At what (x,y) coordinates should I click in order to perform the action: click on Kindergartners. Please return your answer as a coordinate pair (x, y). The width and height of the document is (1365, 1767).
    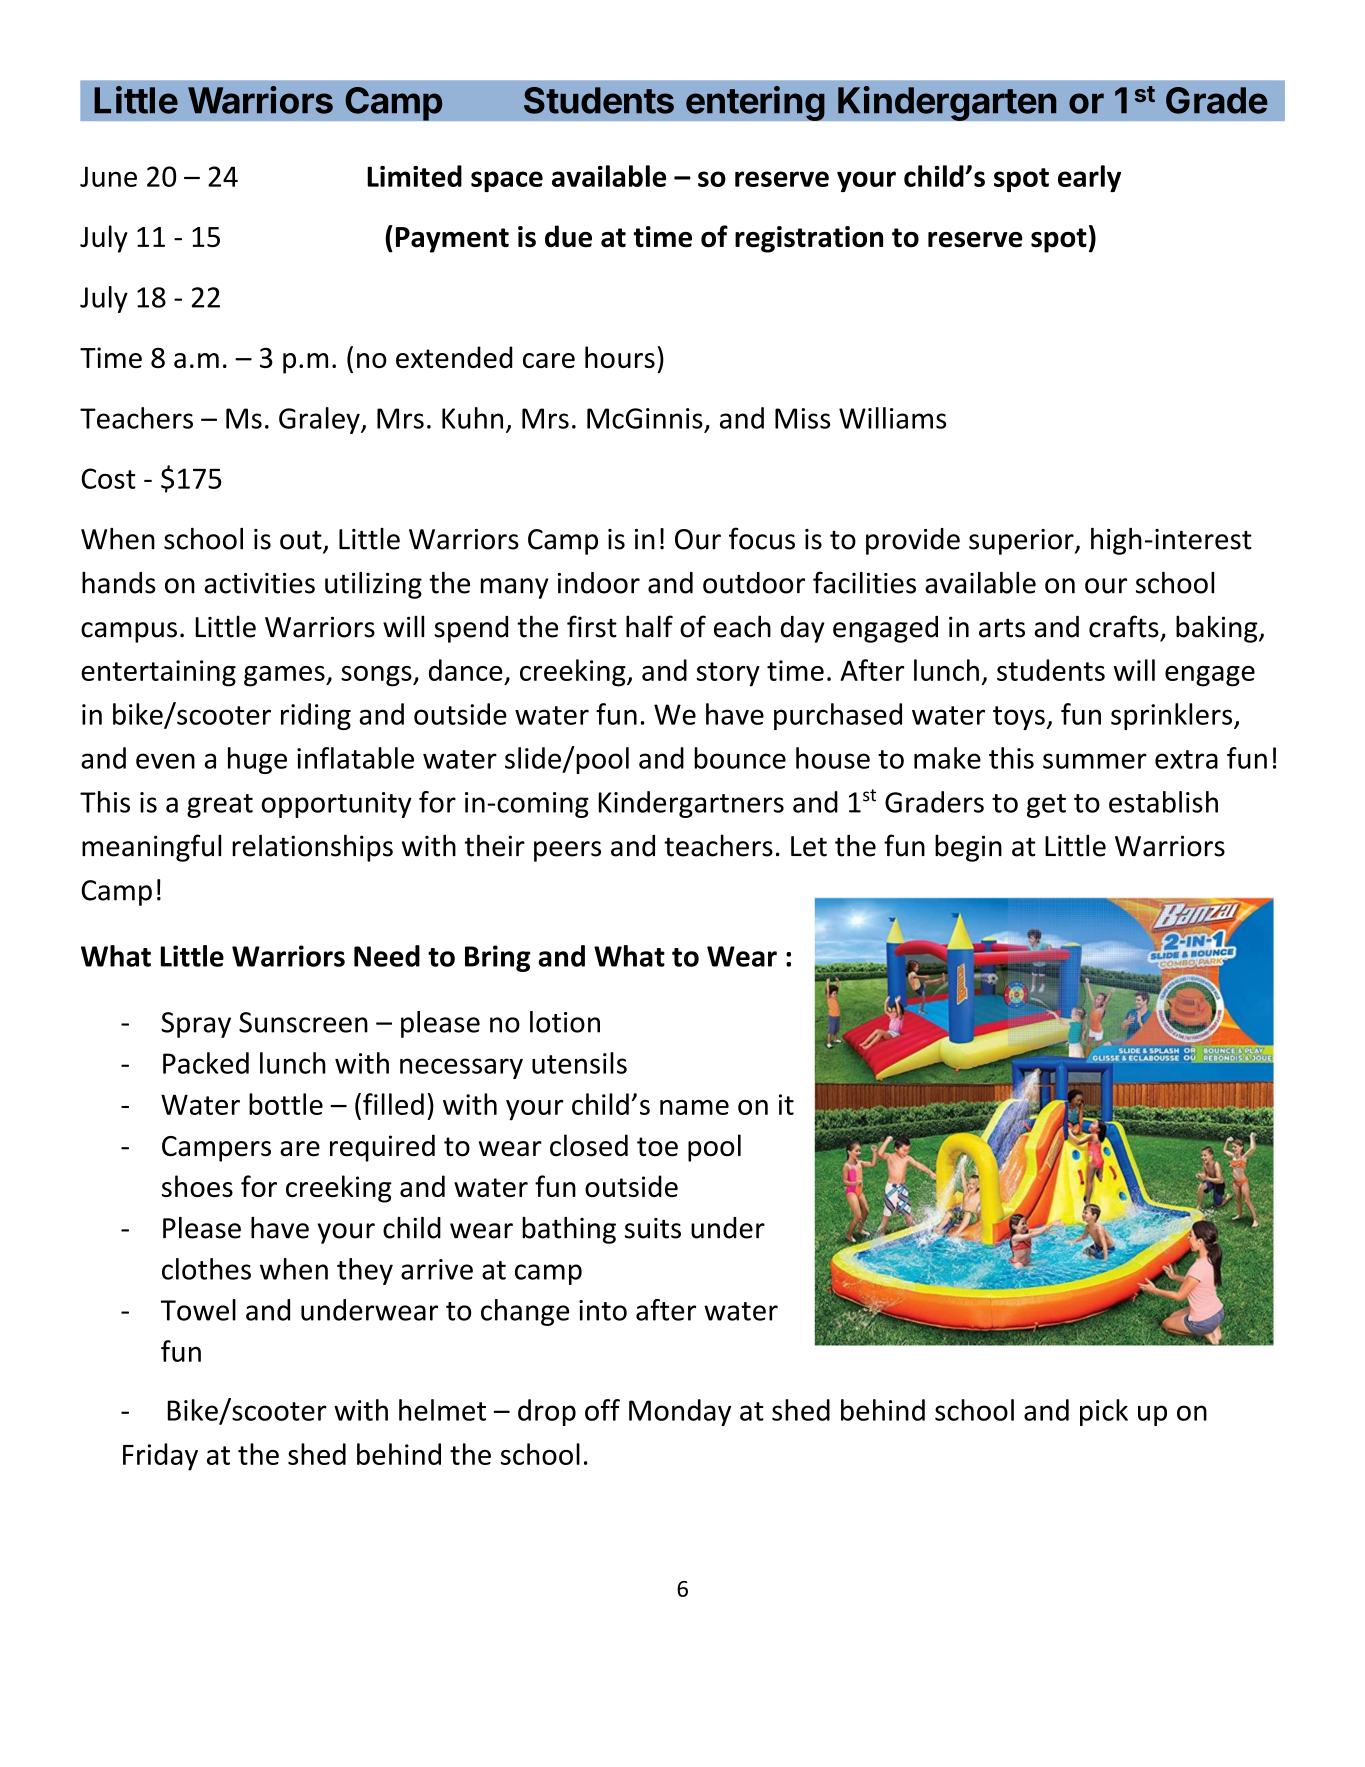
    Looking at the image, I should click on (691, 804).
